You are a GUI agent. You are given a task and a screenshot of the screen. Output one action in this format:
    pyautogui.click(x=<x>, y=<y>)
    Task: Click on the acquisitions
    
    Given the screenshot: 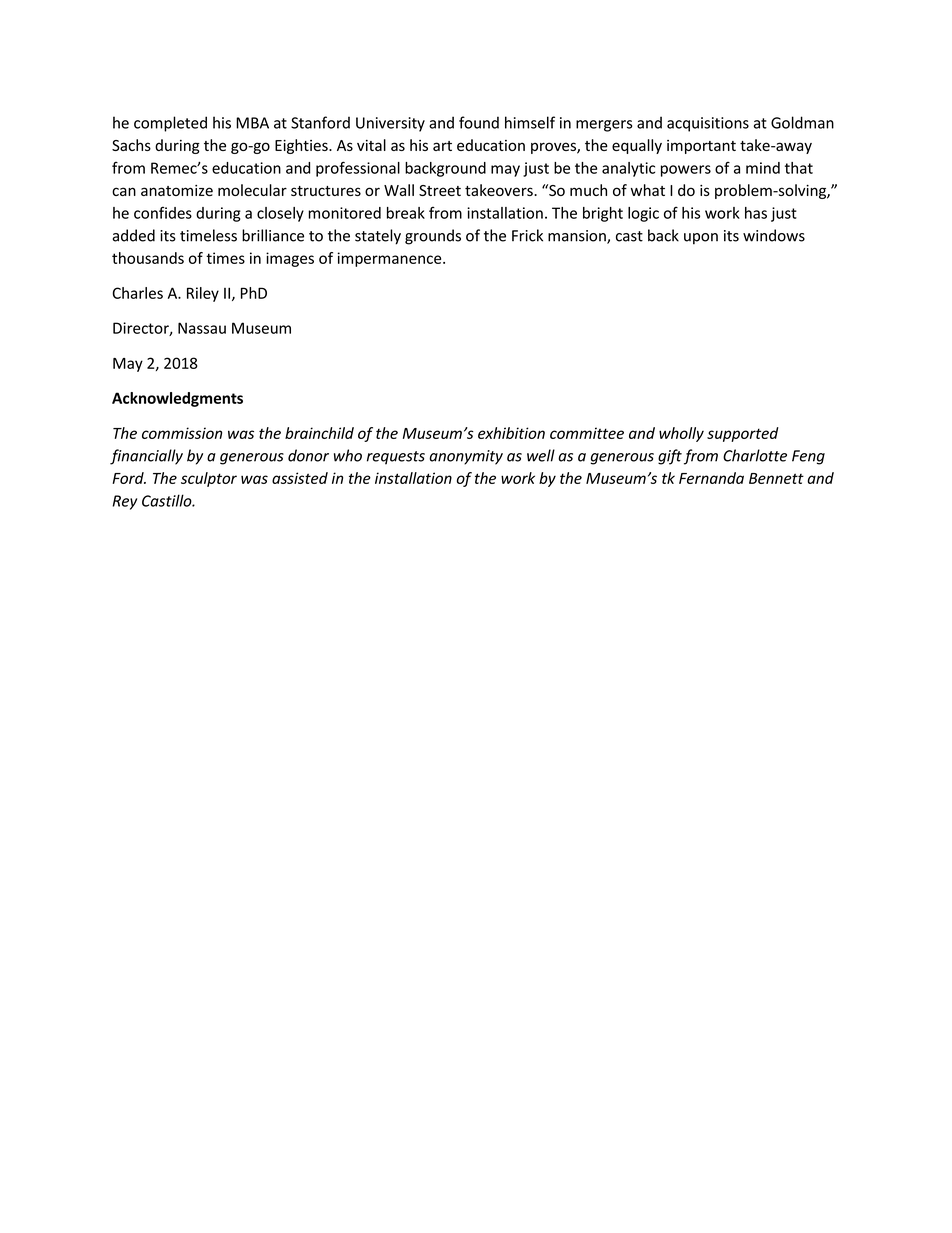 What is the action you would take?
    pyautogui.click(x=708, y=124)
